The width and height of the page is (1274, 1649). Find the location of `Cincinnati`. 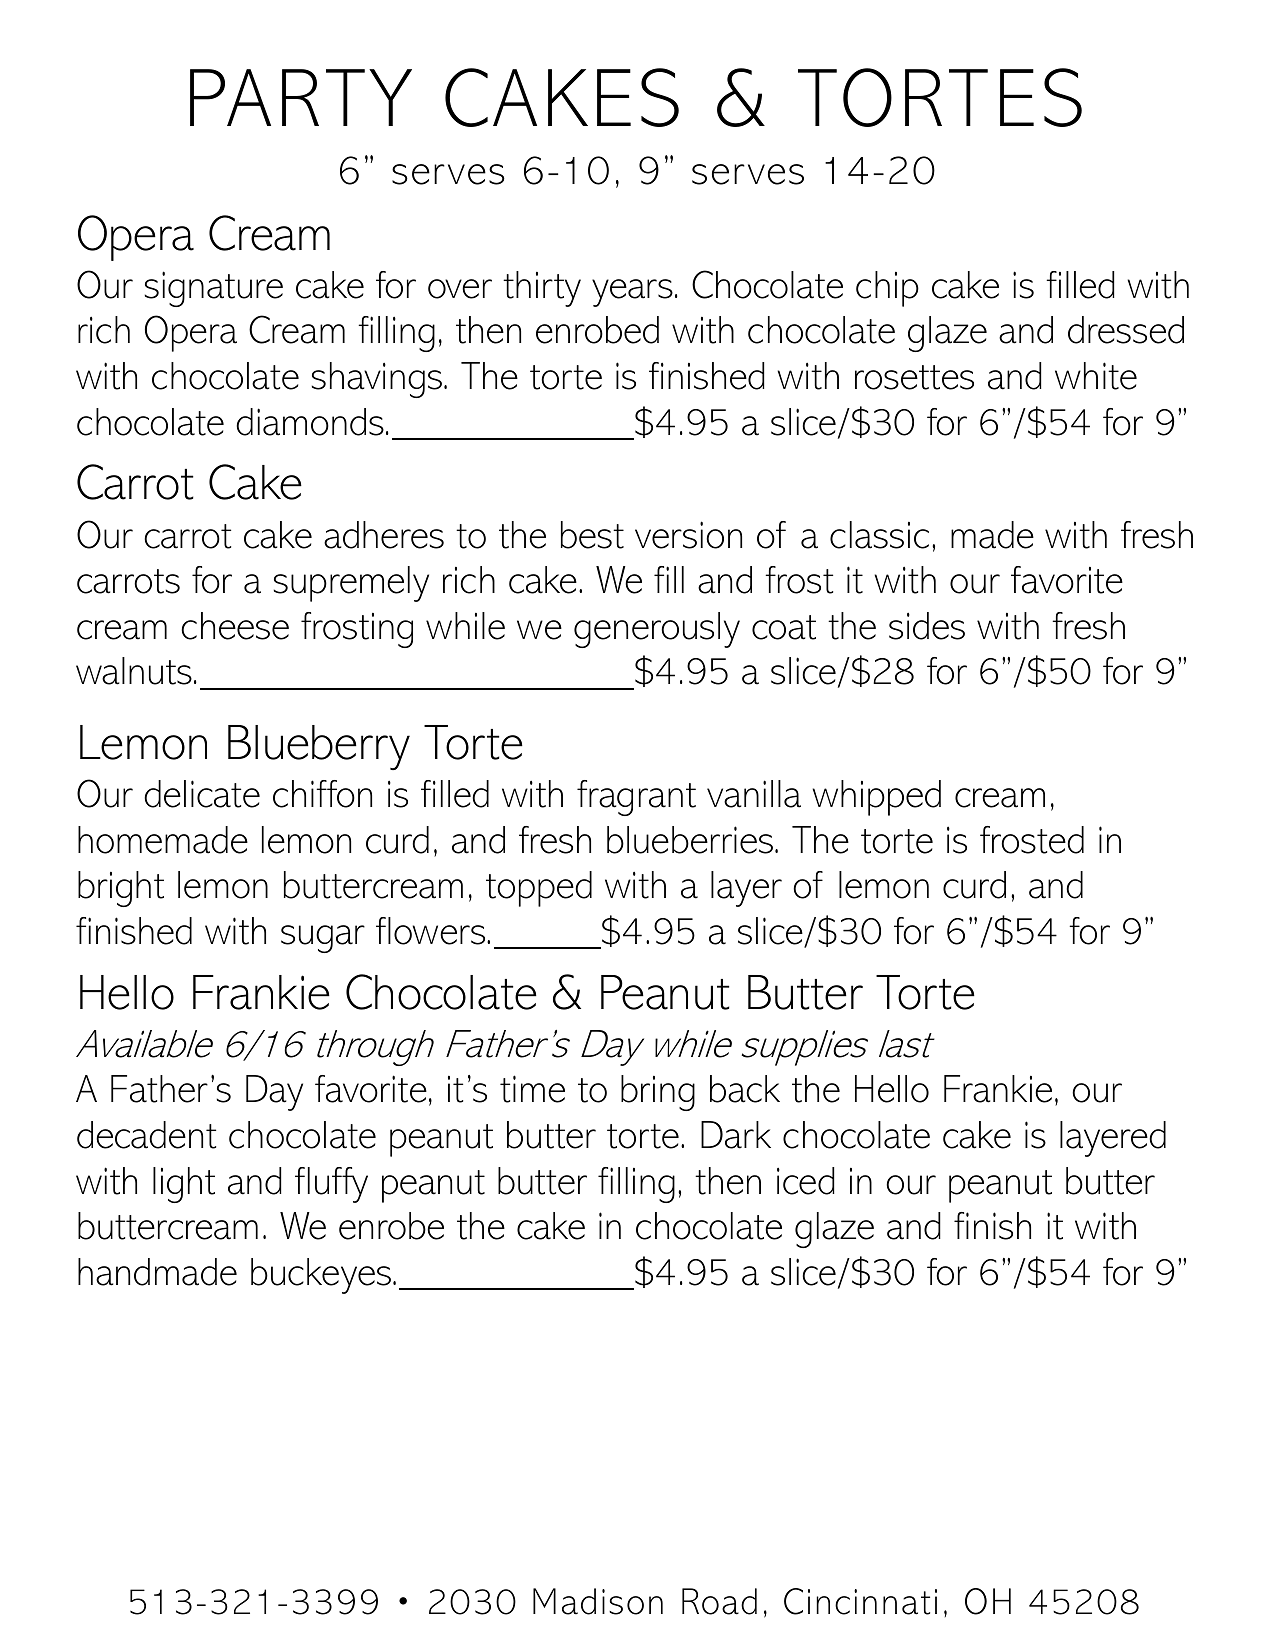

Cincinnati is located at coordinates (860, 1601).
